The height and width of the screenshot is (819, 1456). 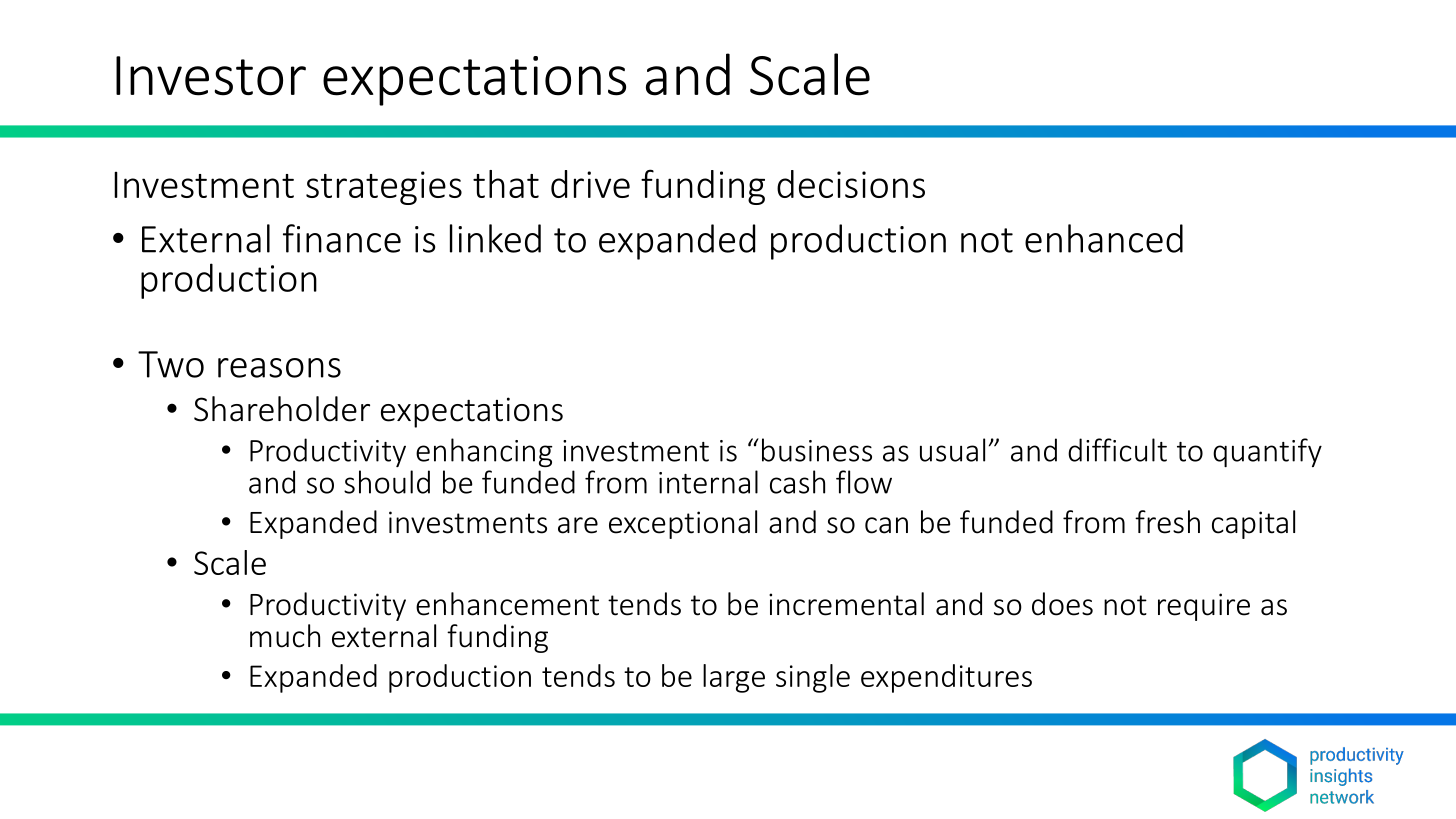 What do you see at coordinates (279, 368) in the screenshot?
I see `reasons` at bounding box center [279, 368].
